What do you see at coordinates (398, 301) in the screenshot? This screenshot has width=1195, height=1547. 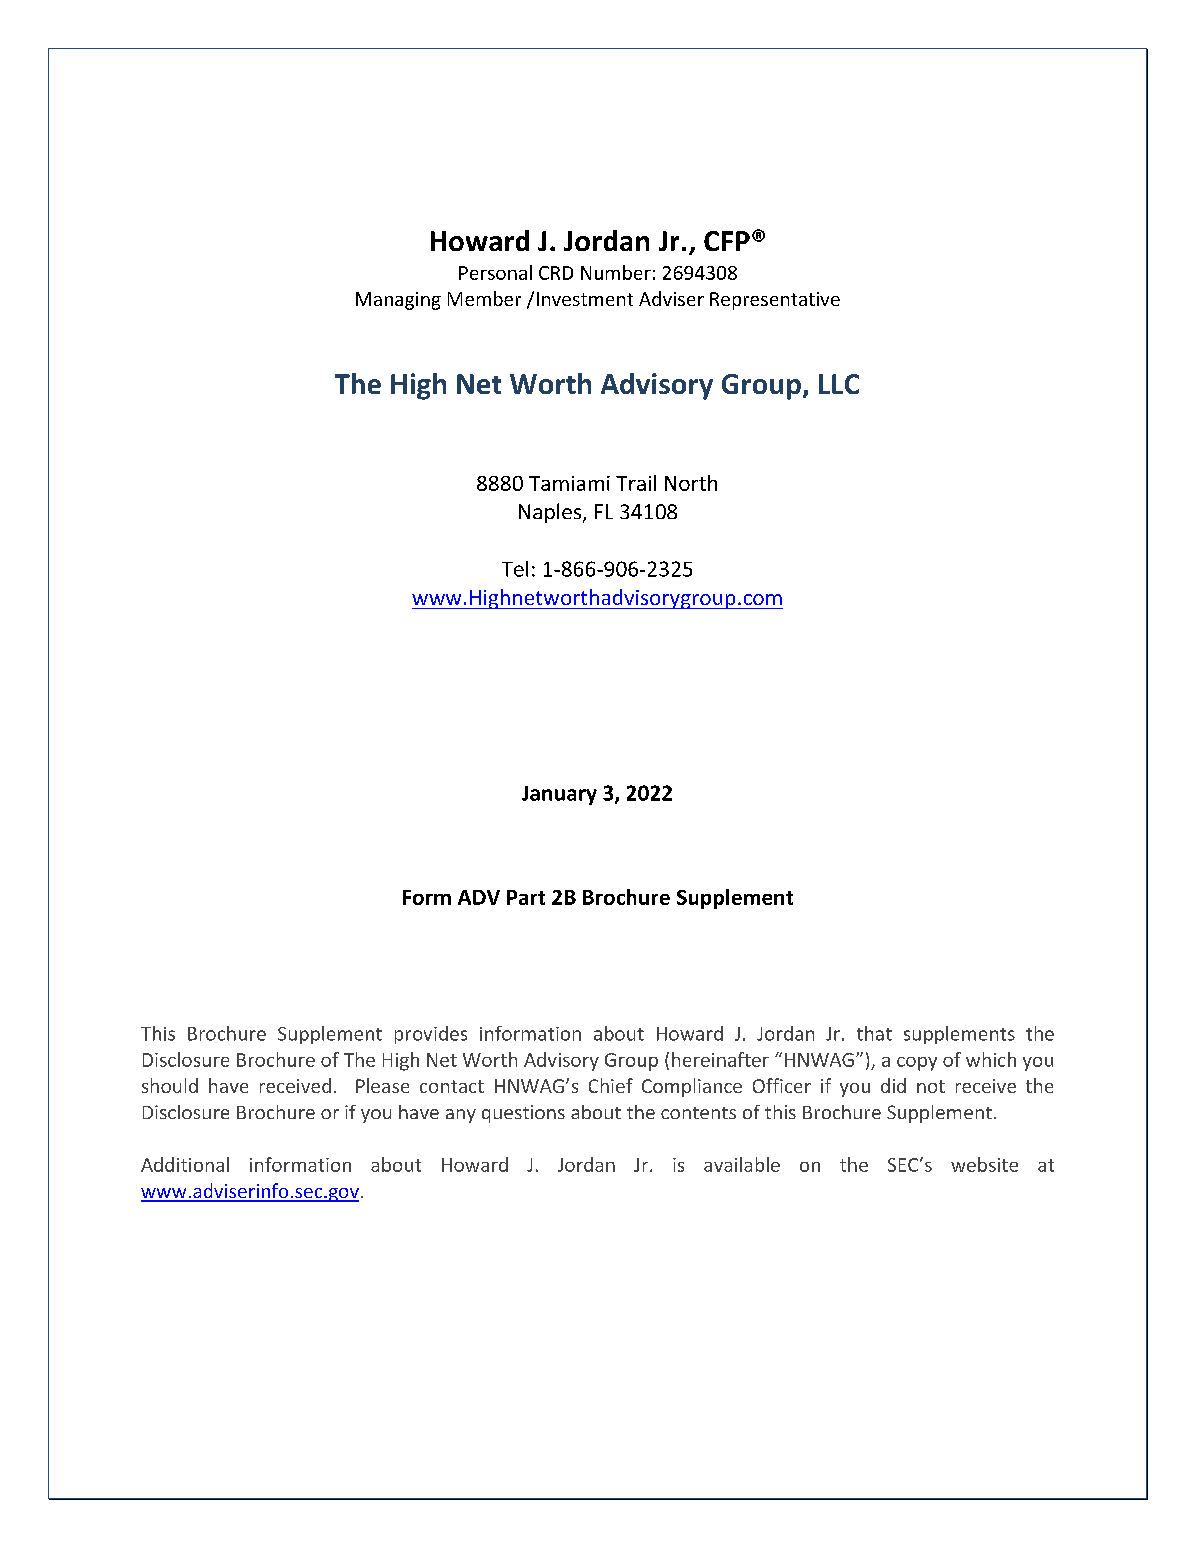 I see `Managing` at bounding box center [398, 301].
